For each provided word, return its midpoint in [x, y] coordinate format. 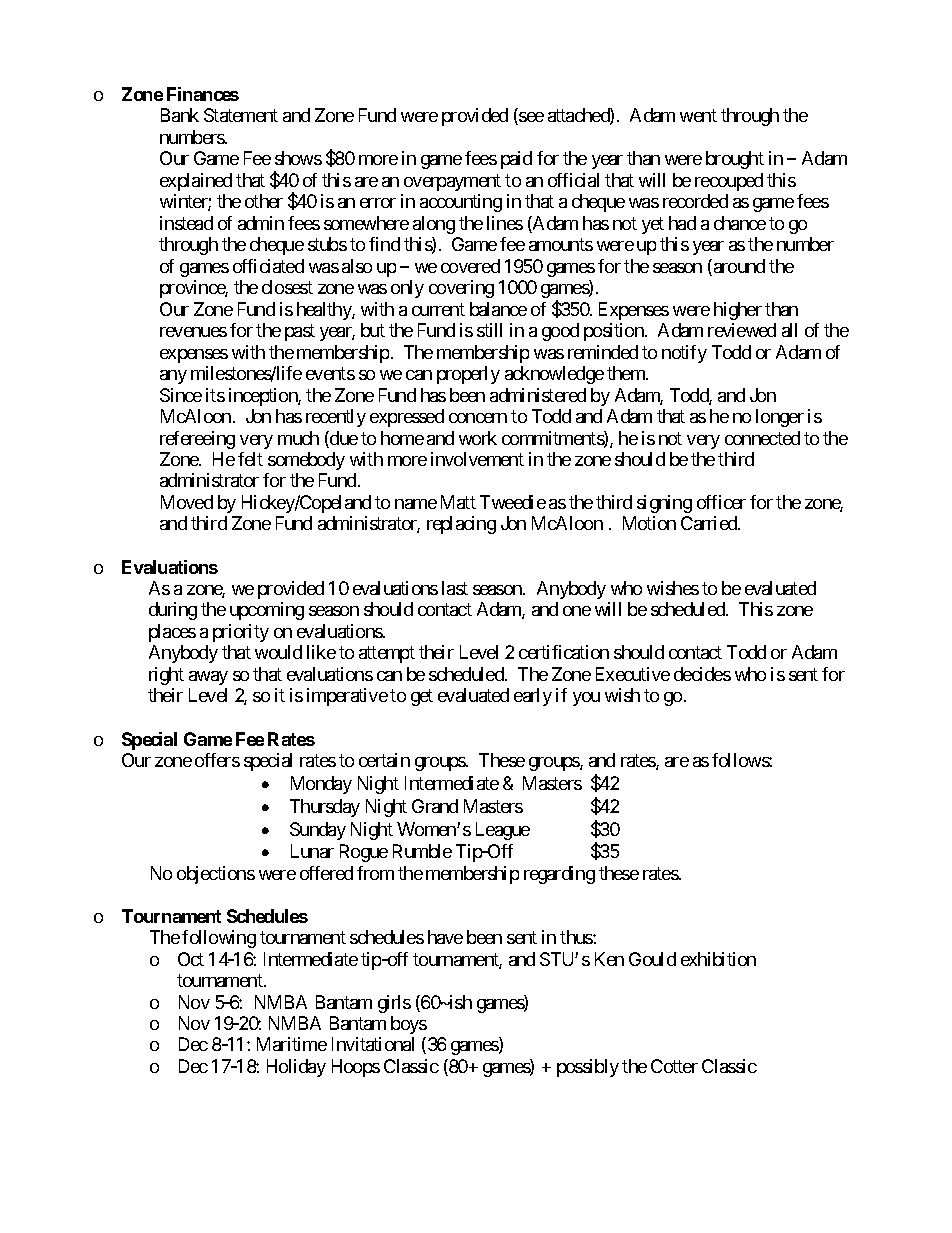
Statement [241, 115]
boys [409, 1025]
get [422, 698]
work [478, 438]
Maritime [292, 1044]
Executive [633, 674]
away [208, 678]
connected [762, 438]
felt [250, 459]
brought [735, 160]
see [530, 118]
